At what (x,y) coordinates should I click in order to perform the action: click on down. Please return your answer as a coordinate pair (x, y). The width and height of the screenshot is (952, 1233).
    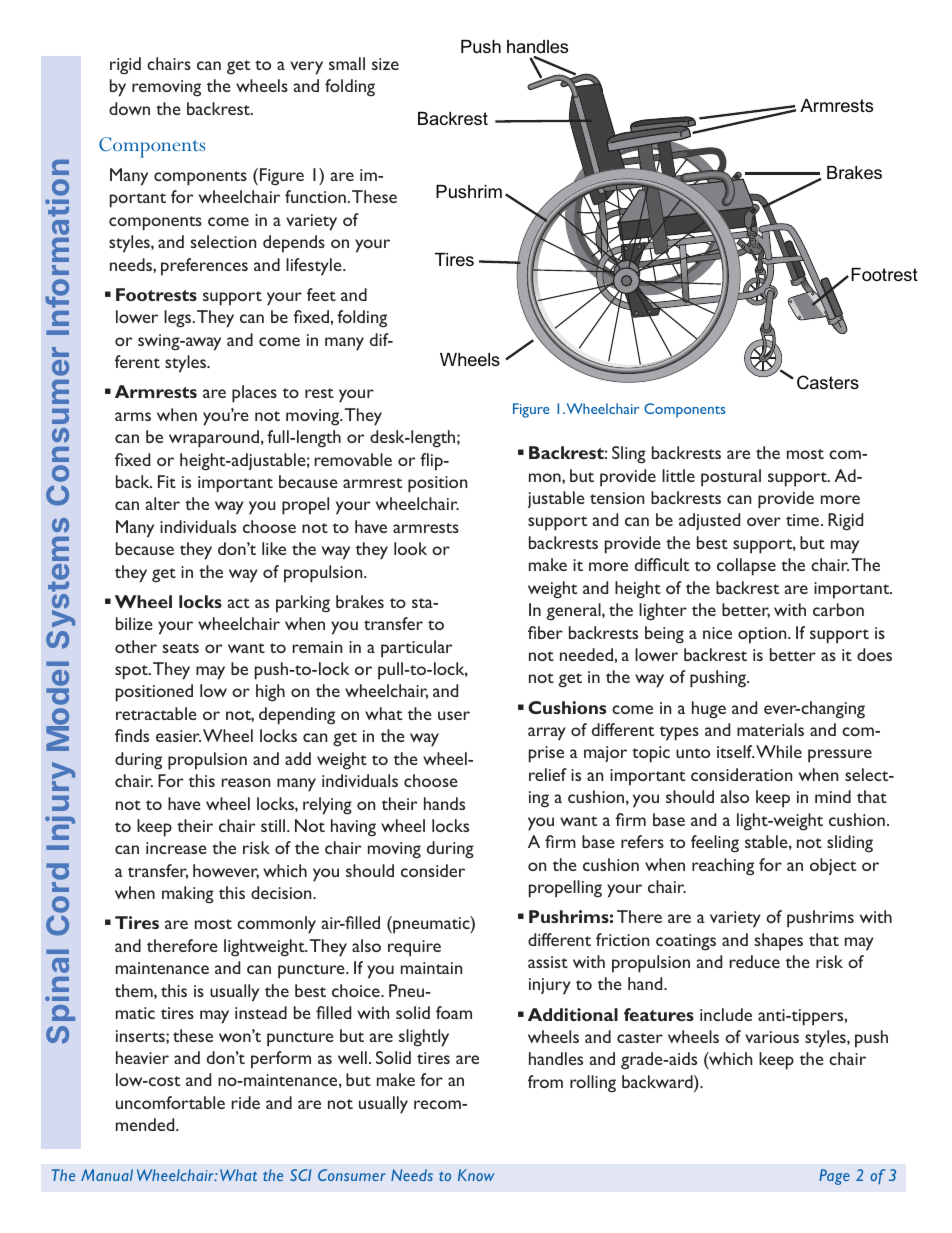
    Looking at the image, I should click on (129, 108).
